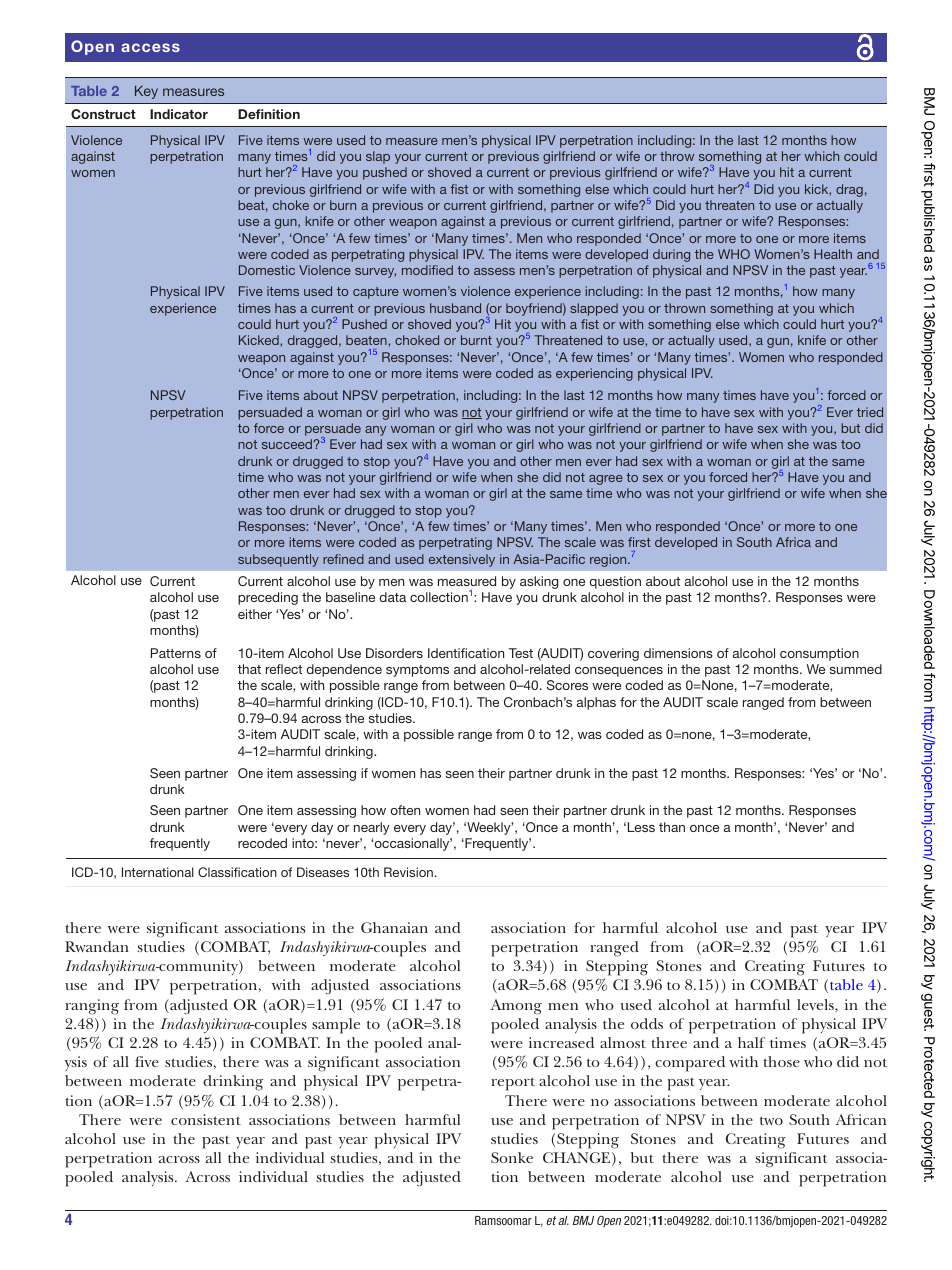 The height and width of the screenshot is (1270, 952). What do you see at coordinates (278, 560) in the screenshot?
I see `subsequently` at bounding box center [278, 560].
